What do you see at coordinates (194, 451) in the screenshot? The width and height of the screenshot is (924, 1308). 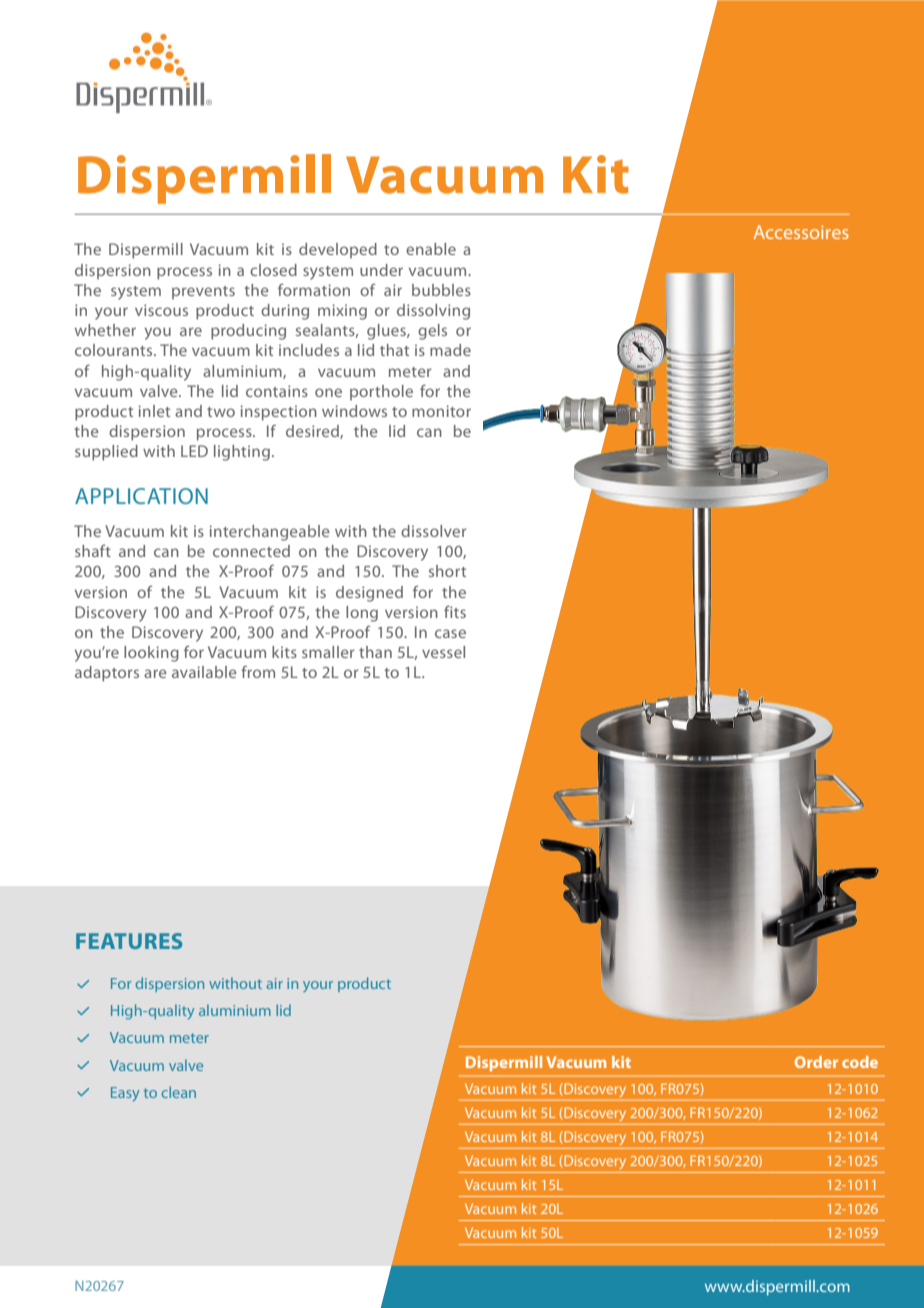 I see `LED` at bounding box center [194, 451].
